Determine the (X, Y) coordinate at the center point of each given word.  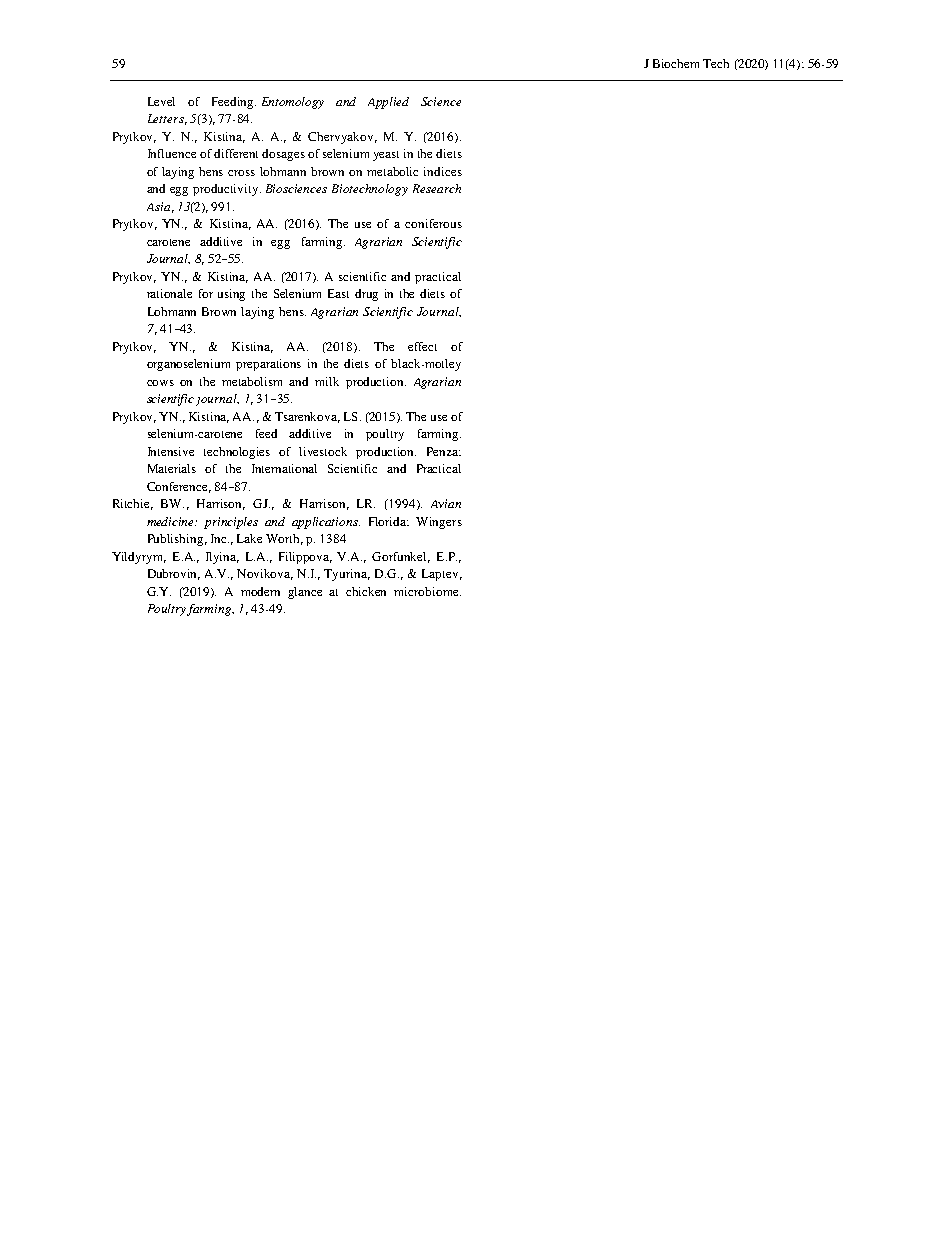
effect (422, 346)
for (206, 293)
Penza (444, 451)
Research (437, 188)
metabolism (252, 381)
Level (161, 101)
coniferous (433, 223)
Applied (388, 103)
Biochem (676, 63)
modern (260, 591)
